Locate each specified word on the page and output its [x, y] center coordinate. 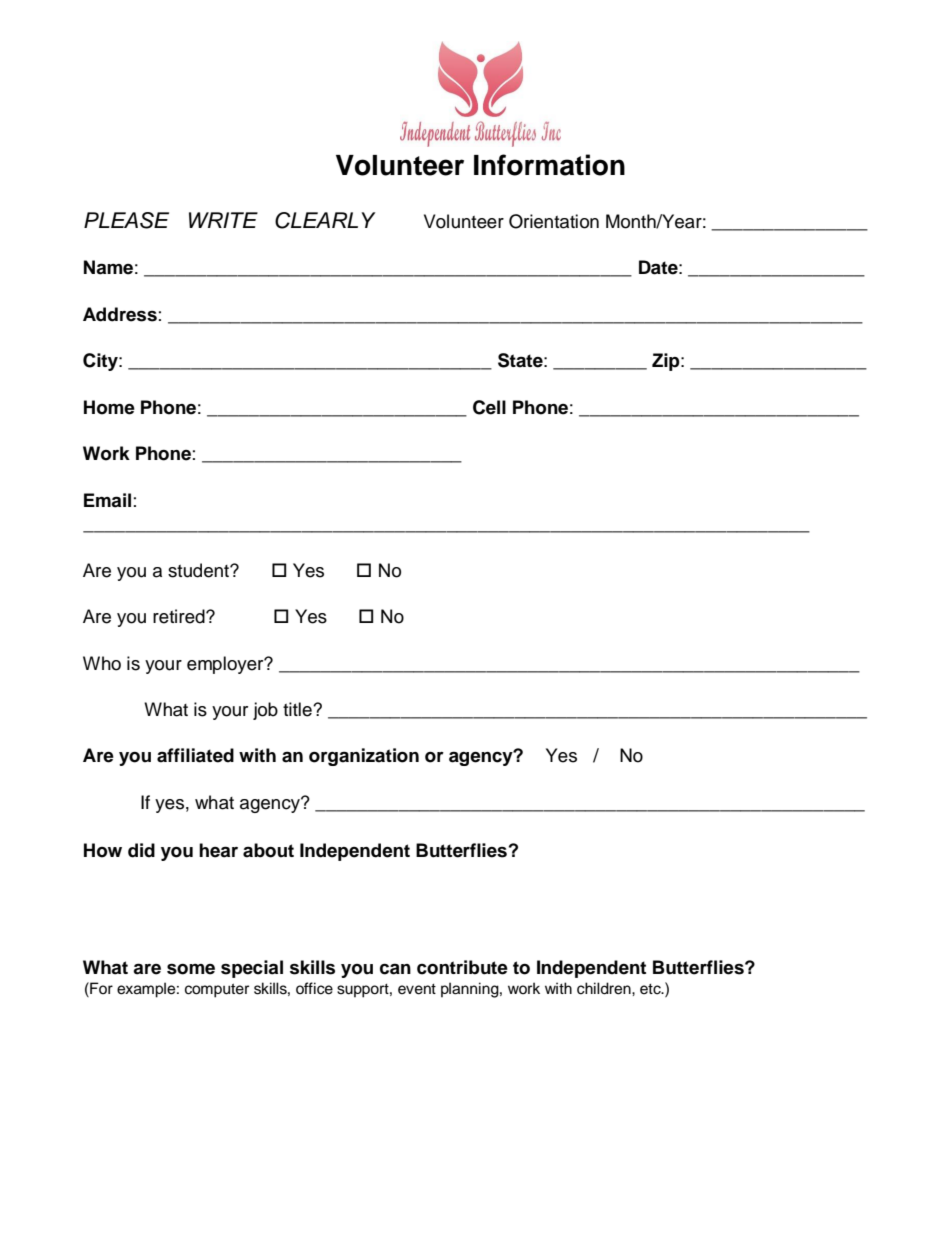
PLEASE [126, 220]
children [605, 988]
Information [549, 165]
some [191, 969]
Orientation [554, 221]
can [395, 969]
